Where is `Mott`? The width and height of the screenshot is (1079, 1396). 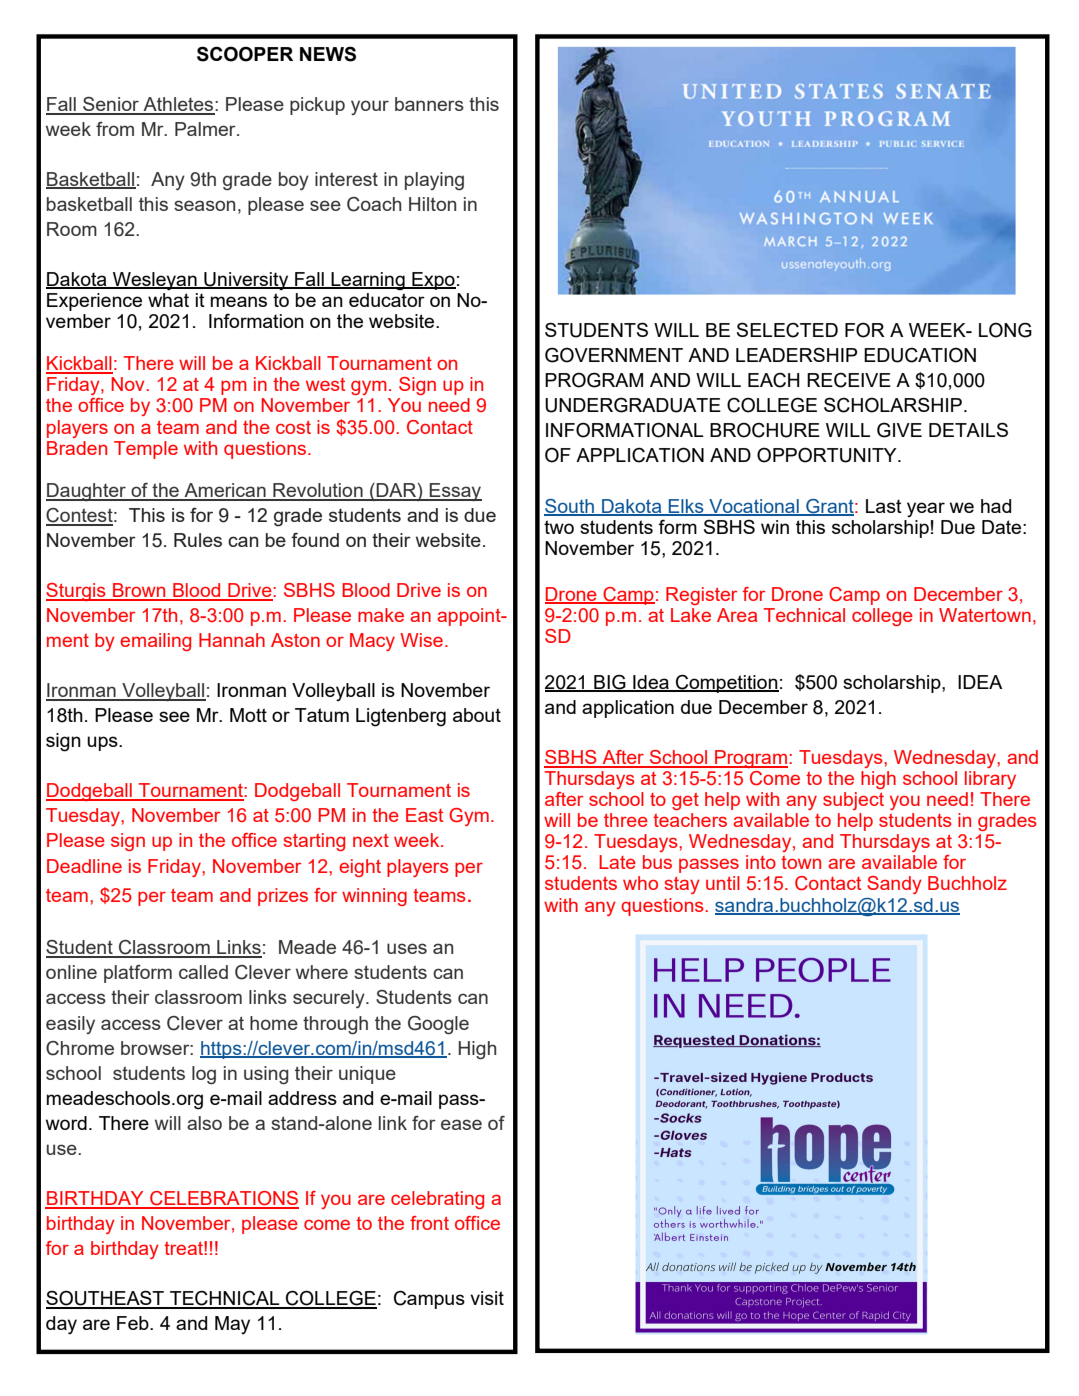
Mott is located at coordinates (248, 715).
